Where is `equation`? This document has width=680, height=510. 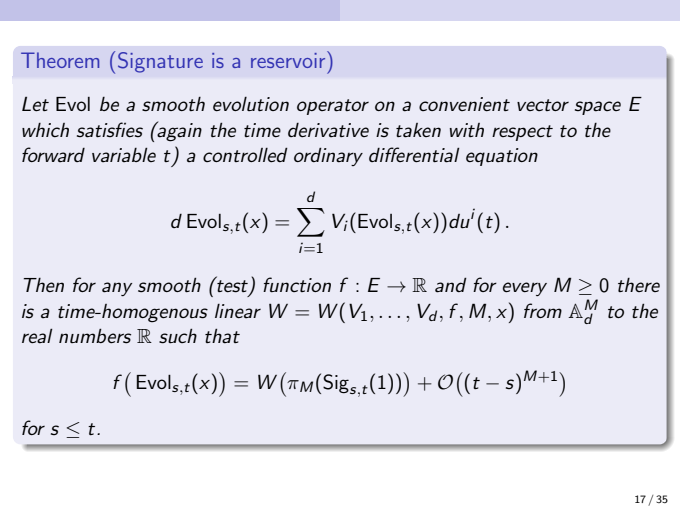
equation is located at coordinates (502, 157).
